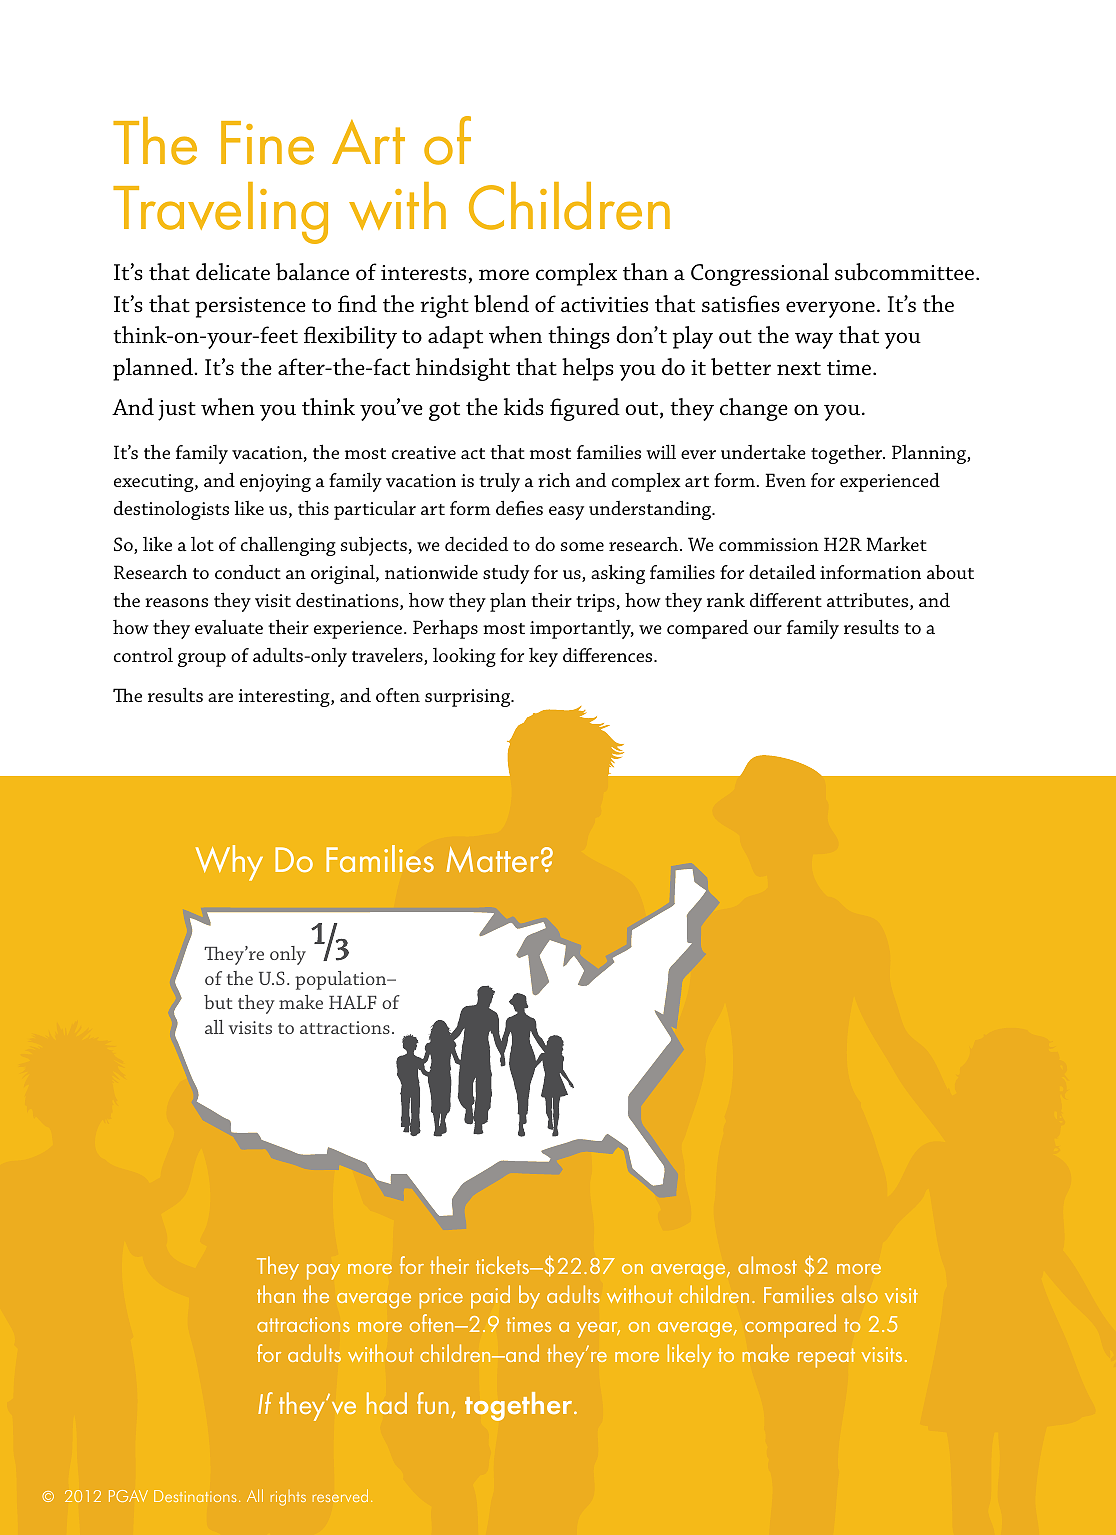  Describe the element at coordinates (340, 1495) in the document. I see `reserved` at that location.
